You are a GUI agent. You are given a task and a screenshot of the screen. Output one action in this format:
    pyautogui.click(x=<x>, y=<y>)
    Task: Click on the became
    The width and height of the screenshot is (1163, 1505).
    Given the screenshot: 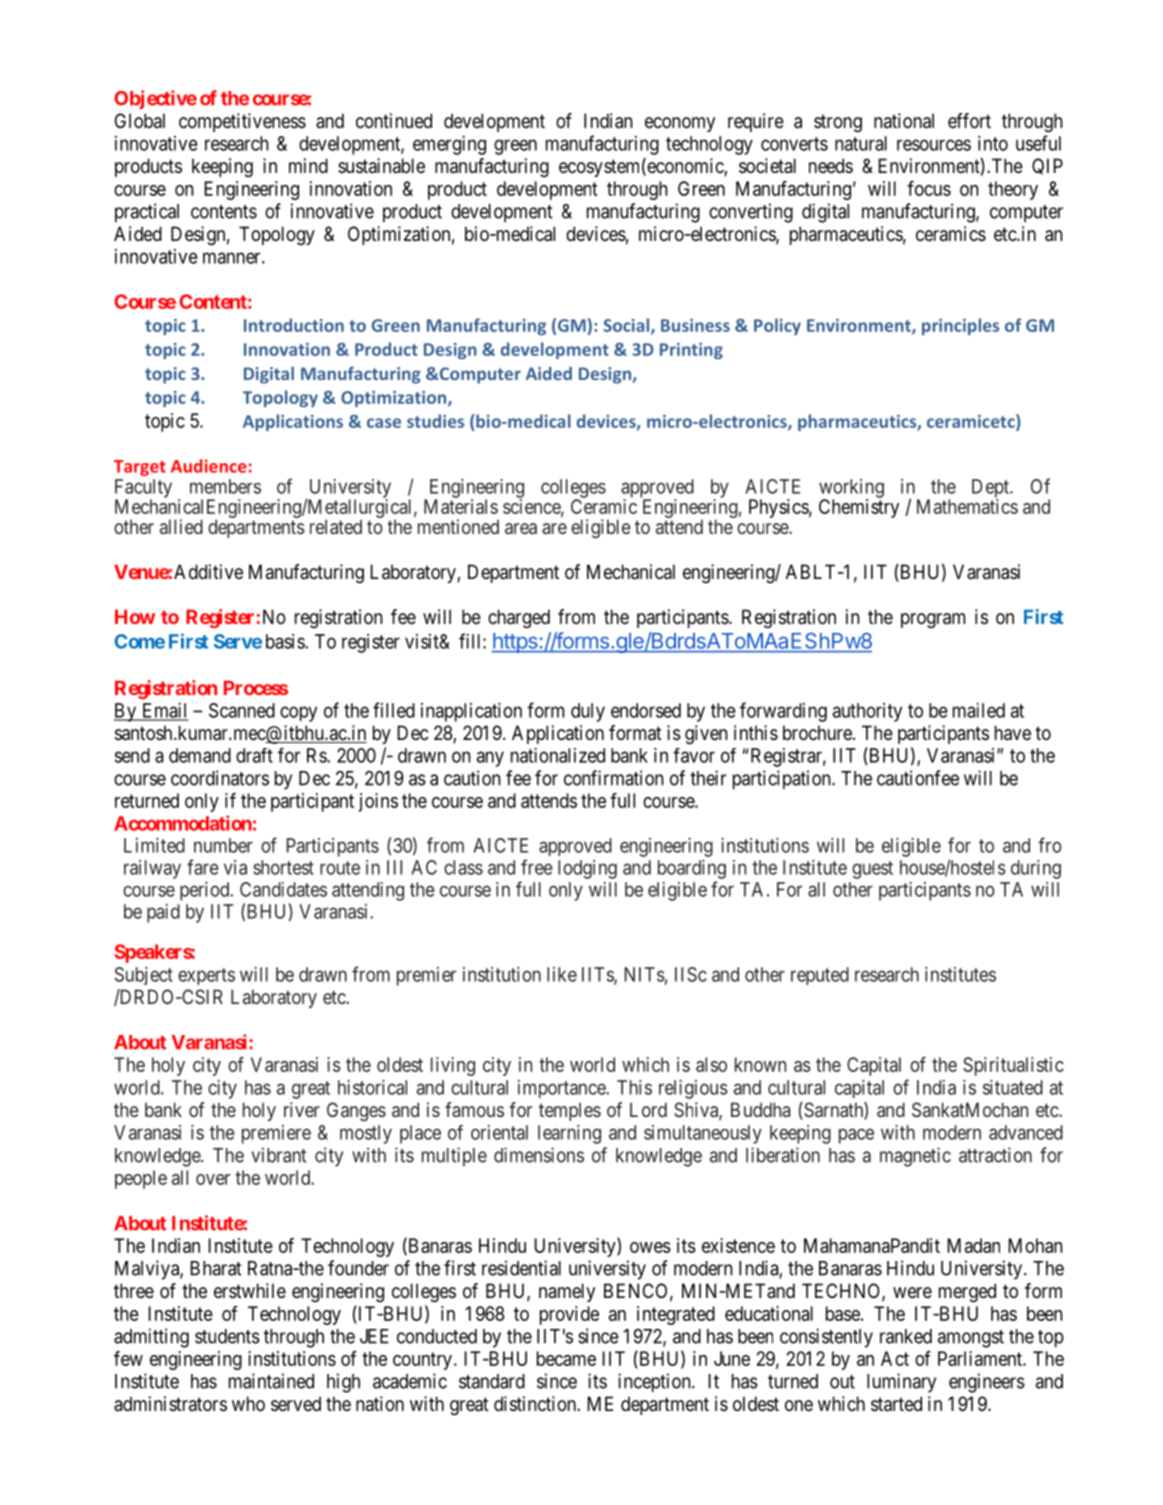 What is the action you would take?
    pyautogui.click(x=566, y=1358)
